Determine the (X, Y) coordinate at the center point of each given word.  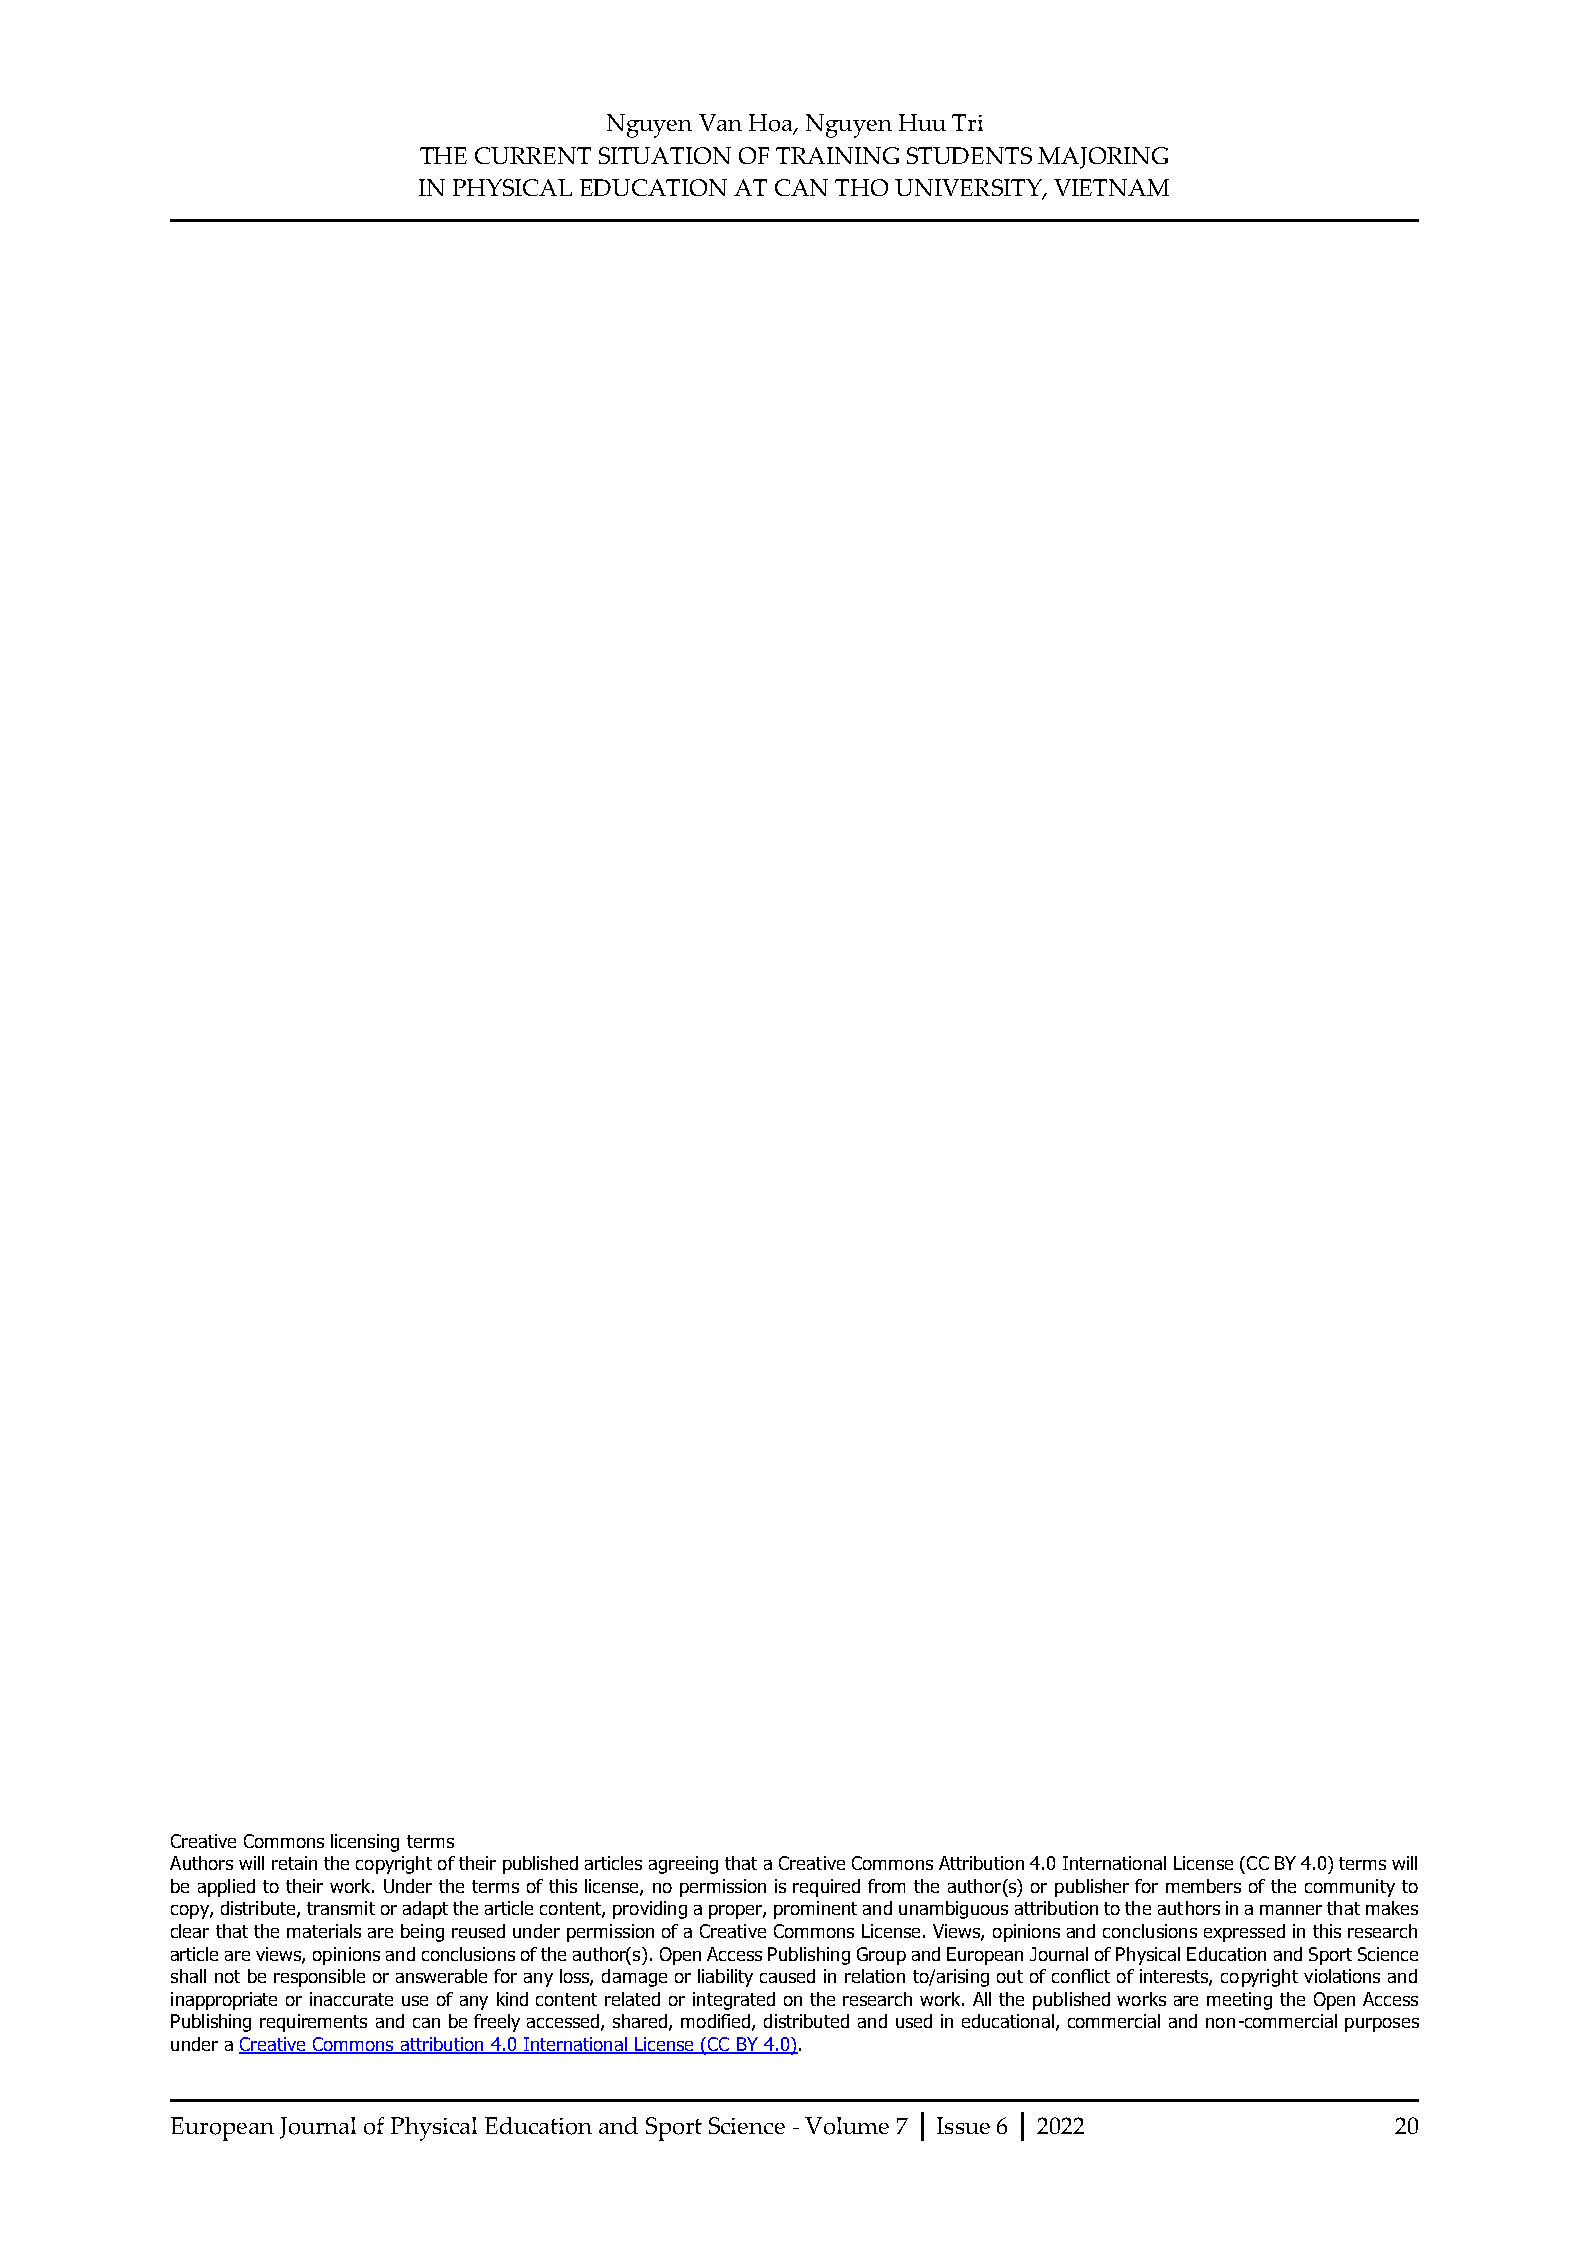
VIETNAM (1111, 187)
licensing (365, 1843)
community (1350, 1888)
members (1203, 1886)
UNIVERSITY (969, 189)
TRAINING (837, 155)
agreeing (683, 1865)
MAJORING (1103, 158)
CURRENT (533, 155)
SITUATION (665, 155)
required (826, 1888)
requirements (313, 2023)
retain (294, 1863)
